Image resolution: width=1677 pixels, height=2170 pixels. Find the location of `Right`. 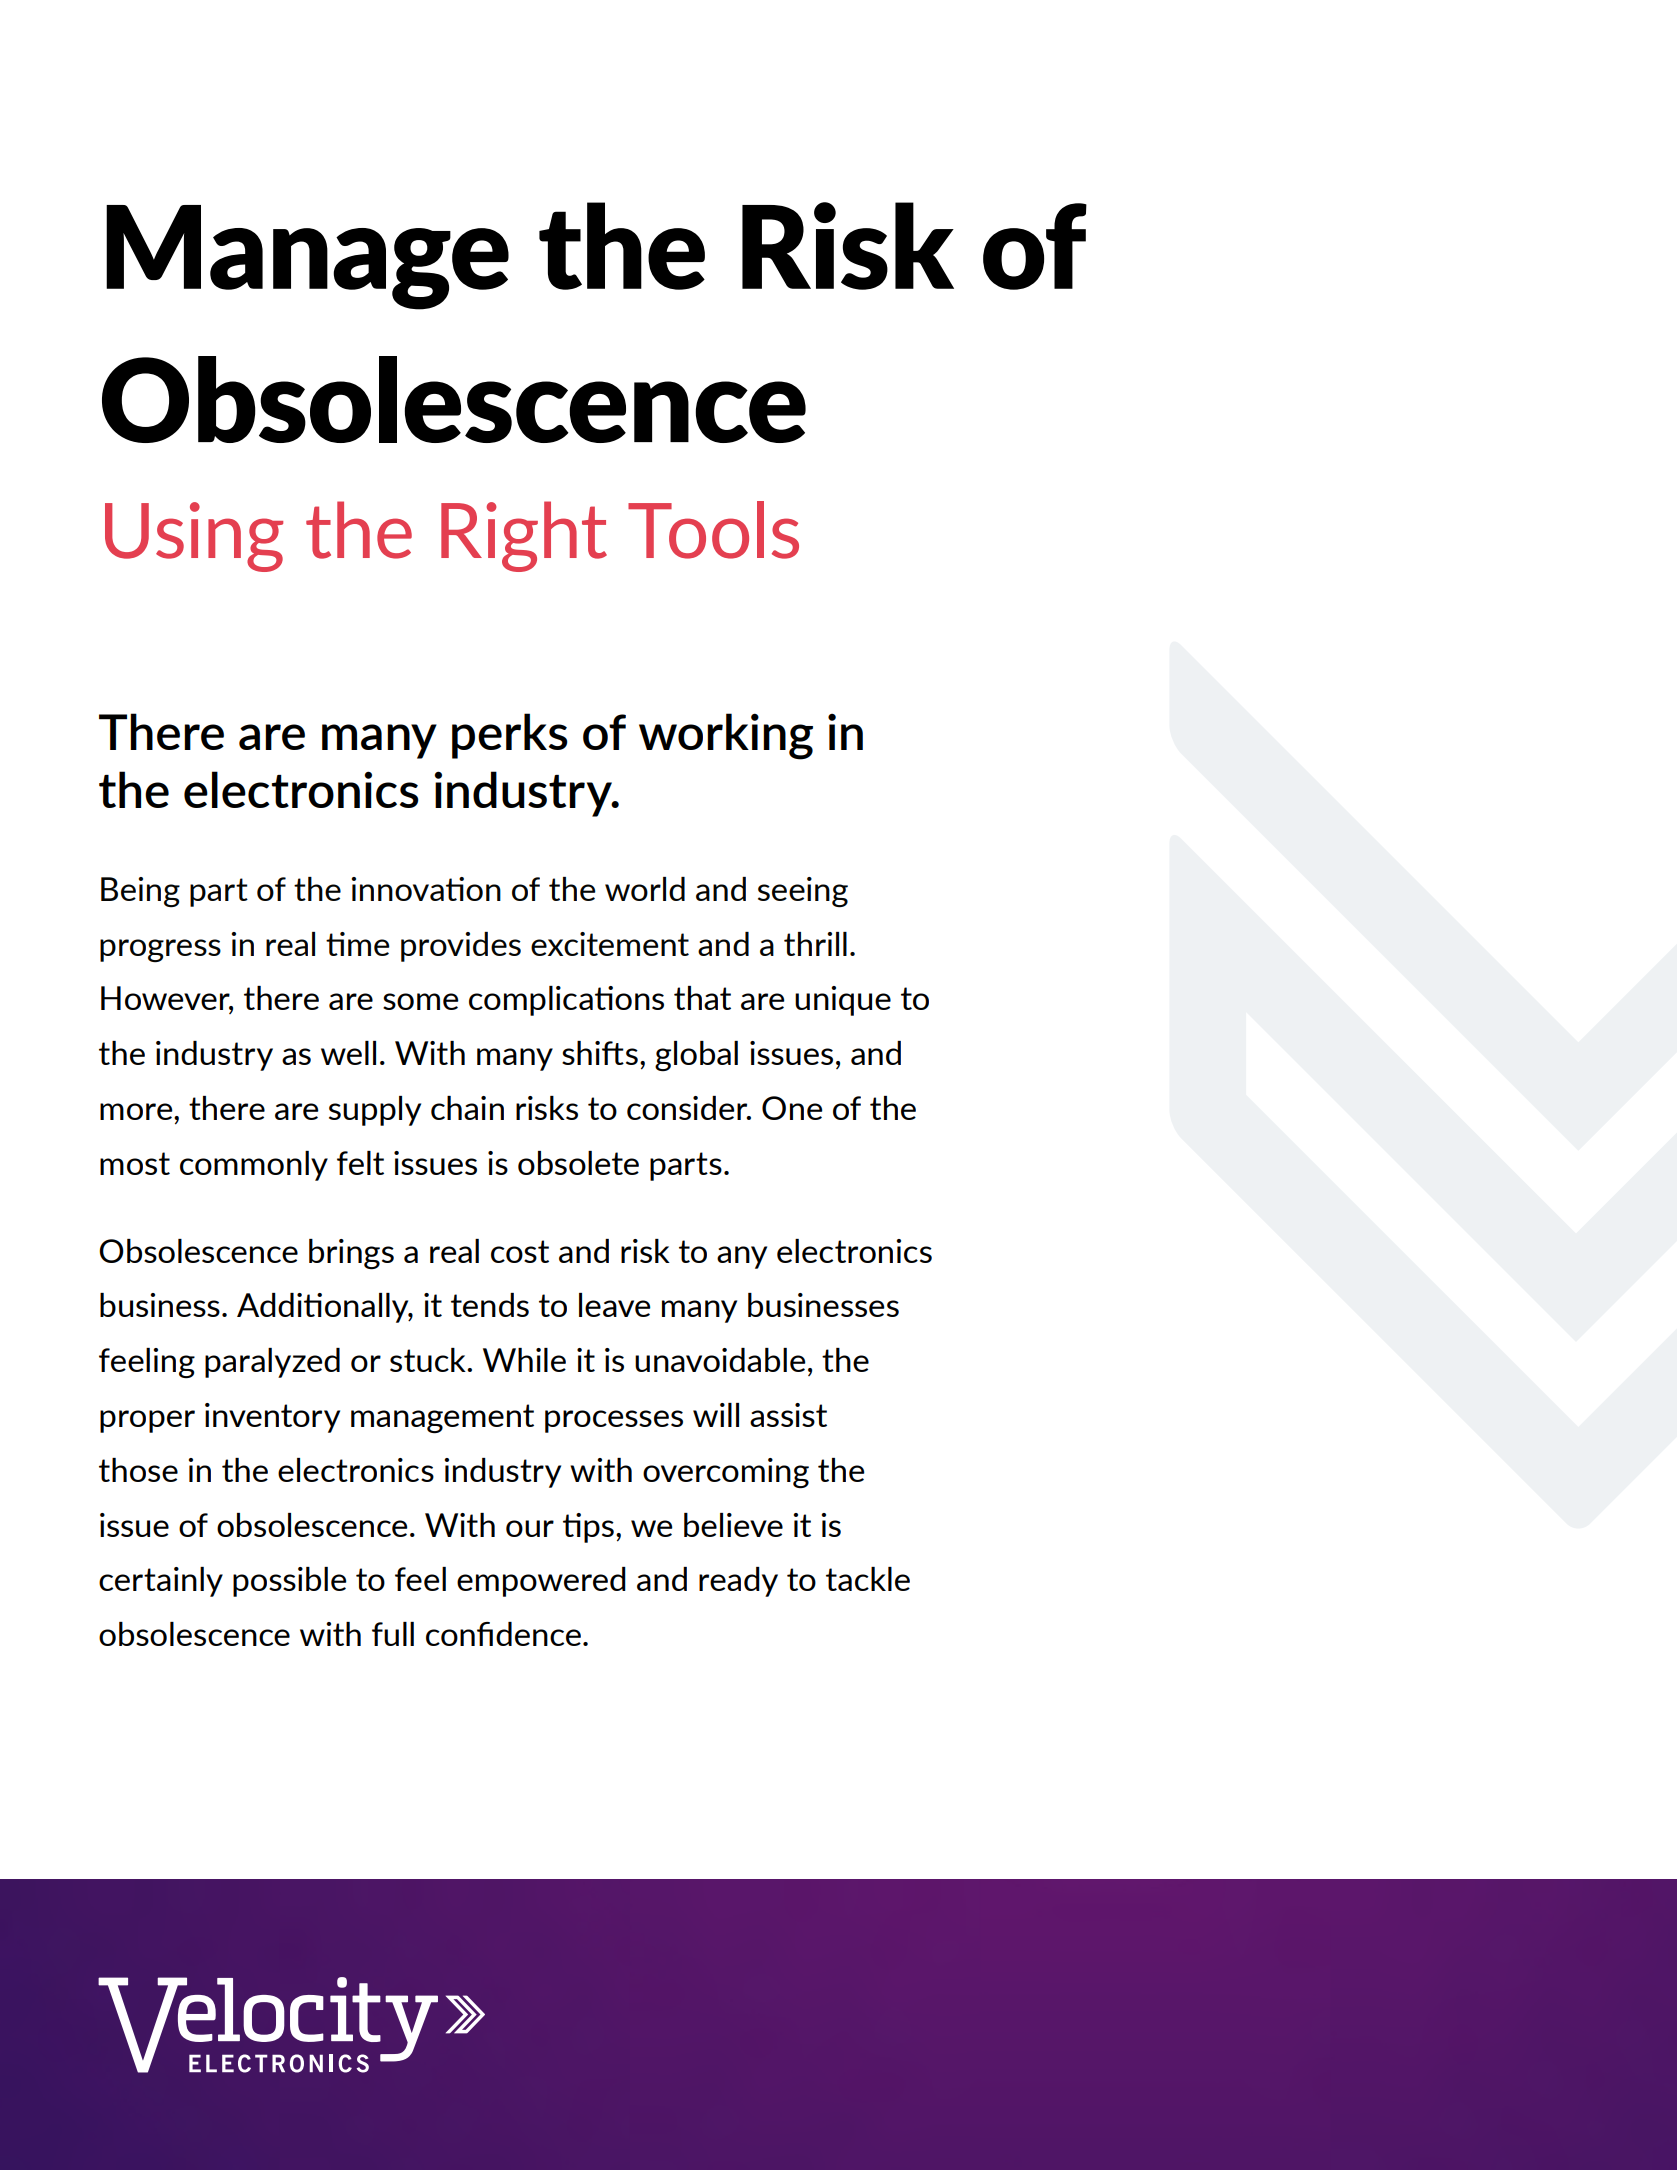

Right is located at coordinates (524, 536).
